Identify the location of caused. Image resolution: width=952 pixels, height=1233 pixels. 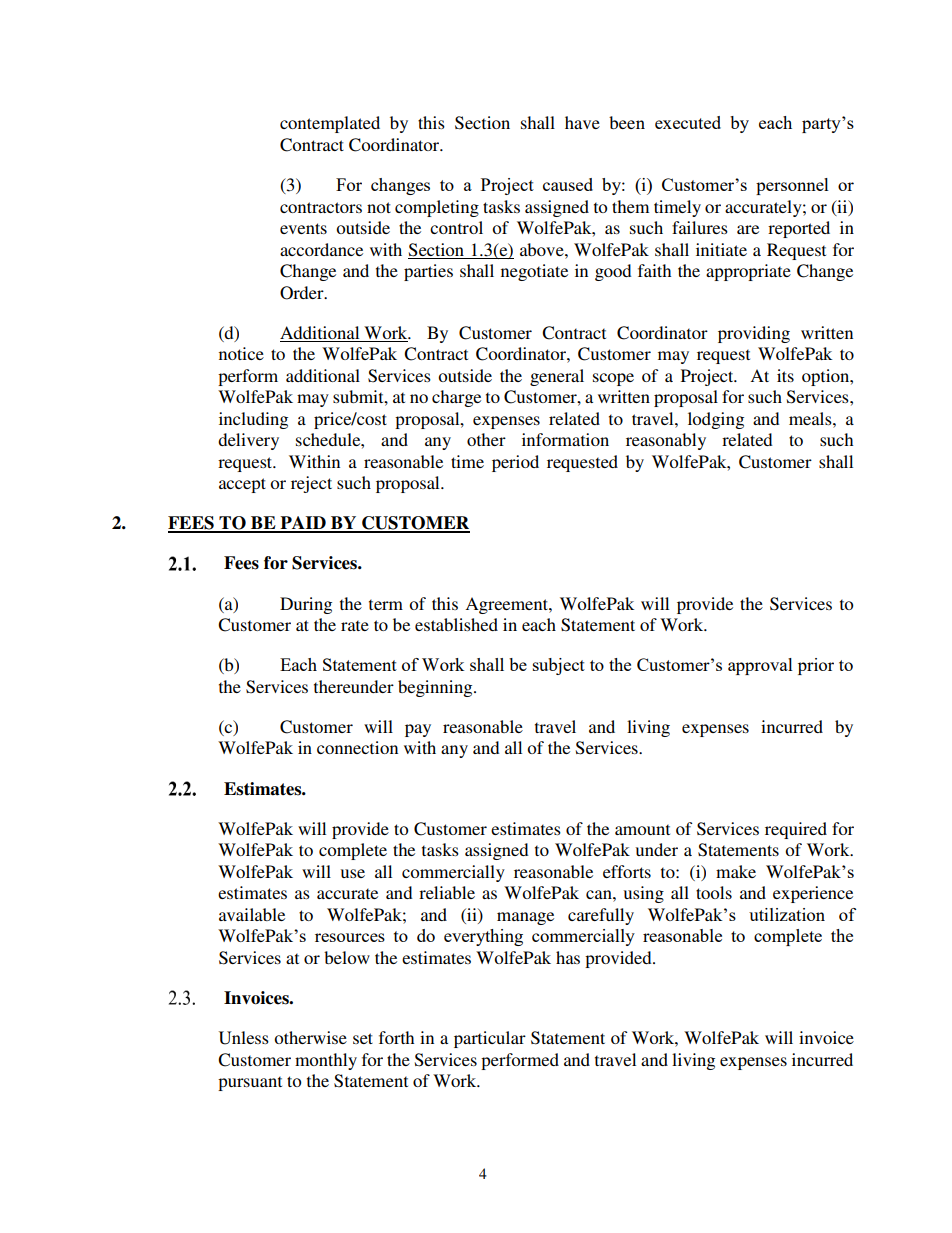
(568, 184).
